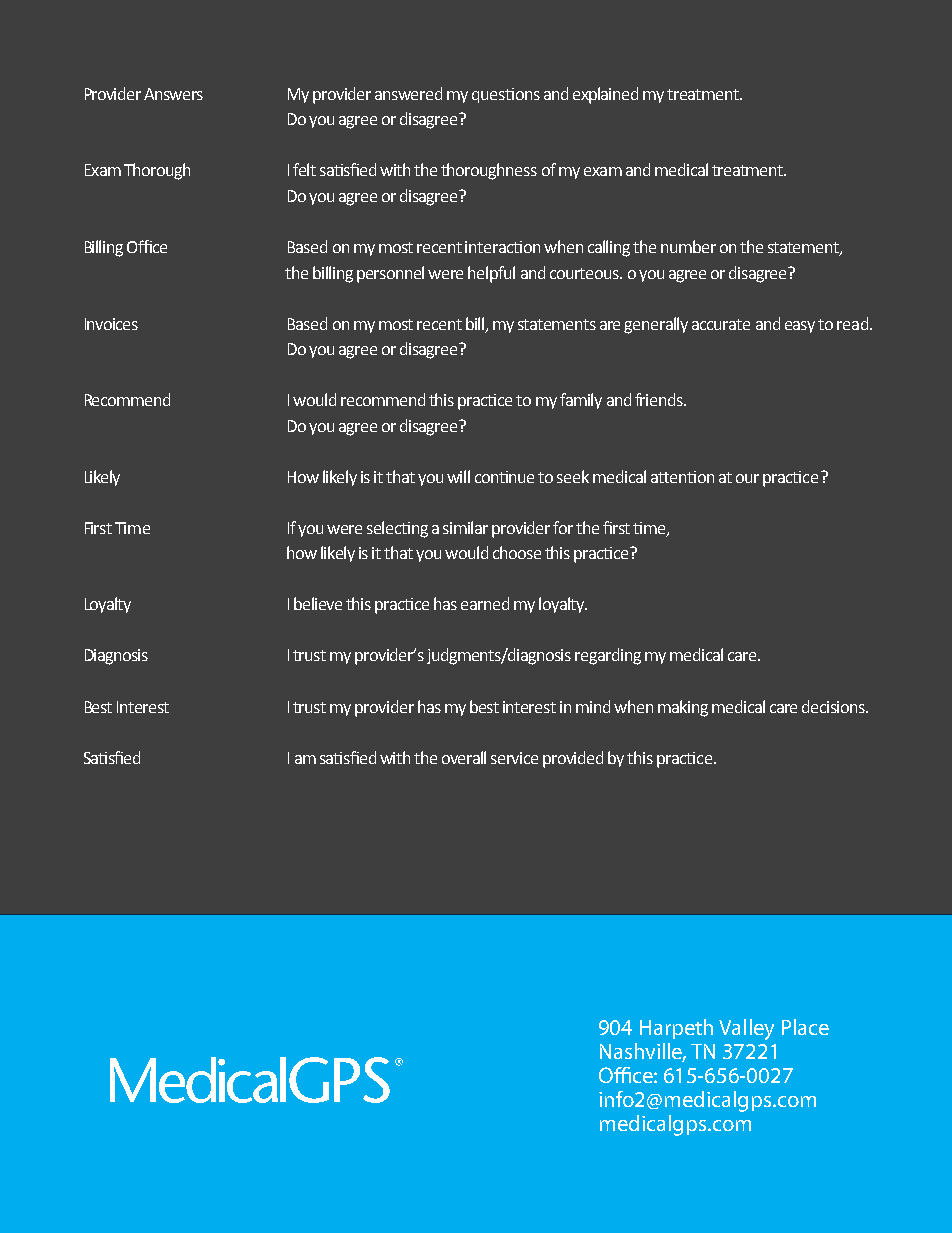  I want to click on decisions, so click(835, 706).
